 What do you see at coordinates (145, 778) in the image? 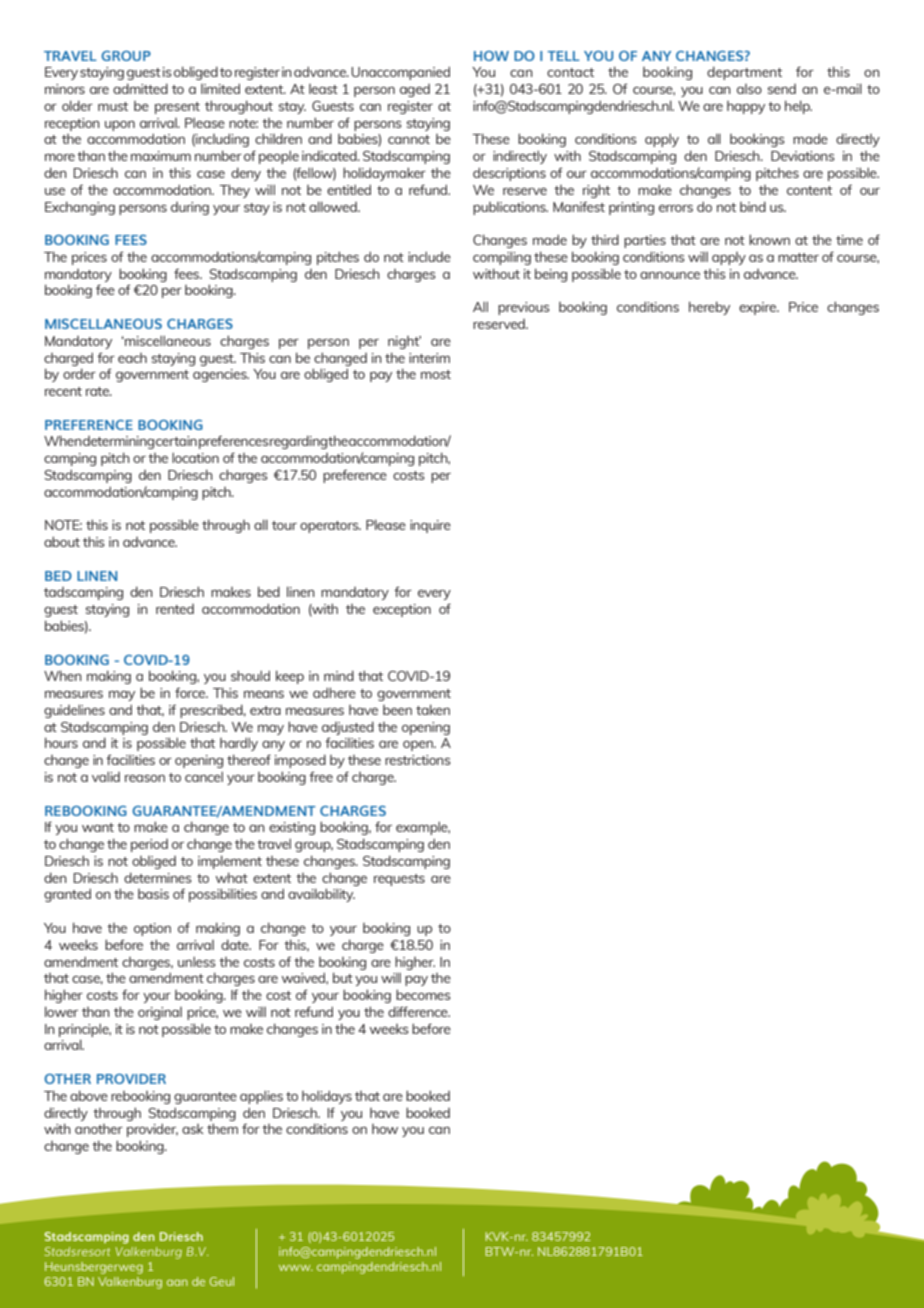
I see `reason` at bounding box center [145, 778].
